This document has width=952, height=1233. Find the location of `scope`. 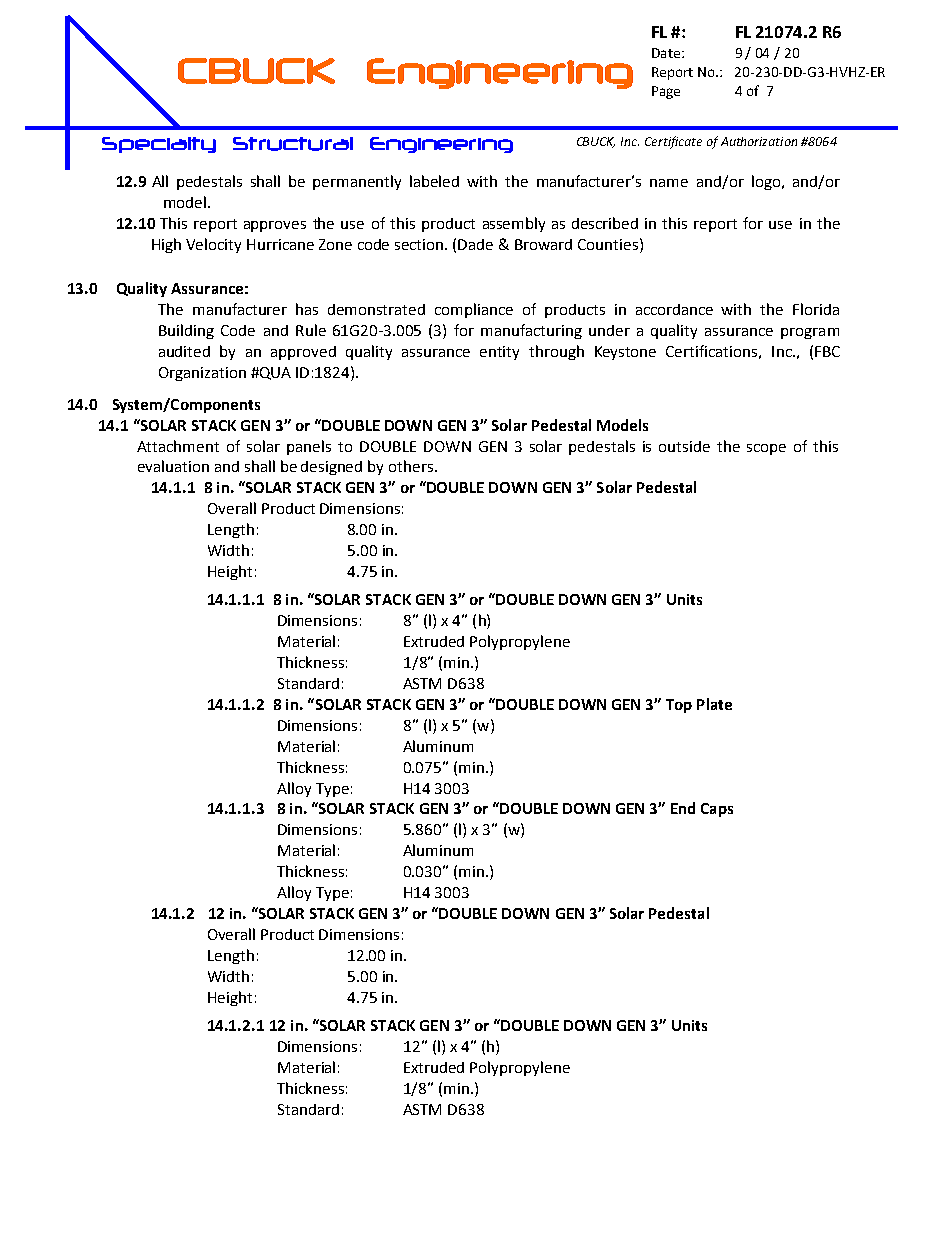

scope is located at coordinates (766, 449).
